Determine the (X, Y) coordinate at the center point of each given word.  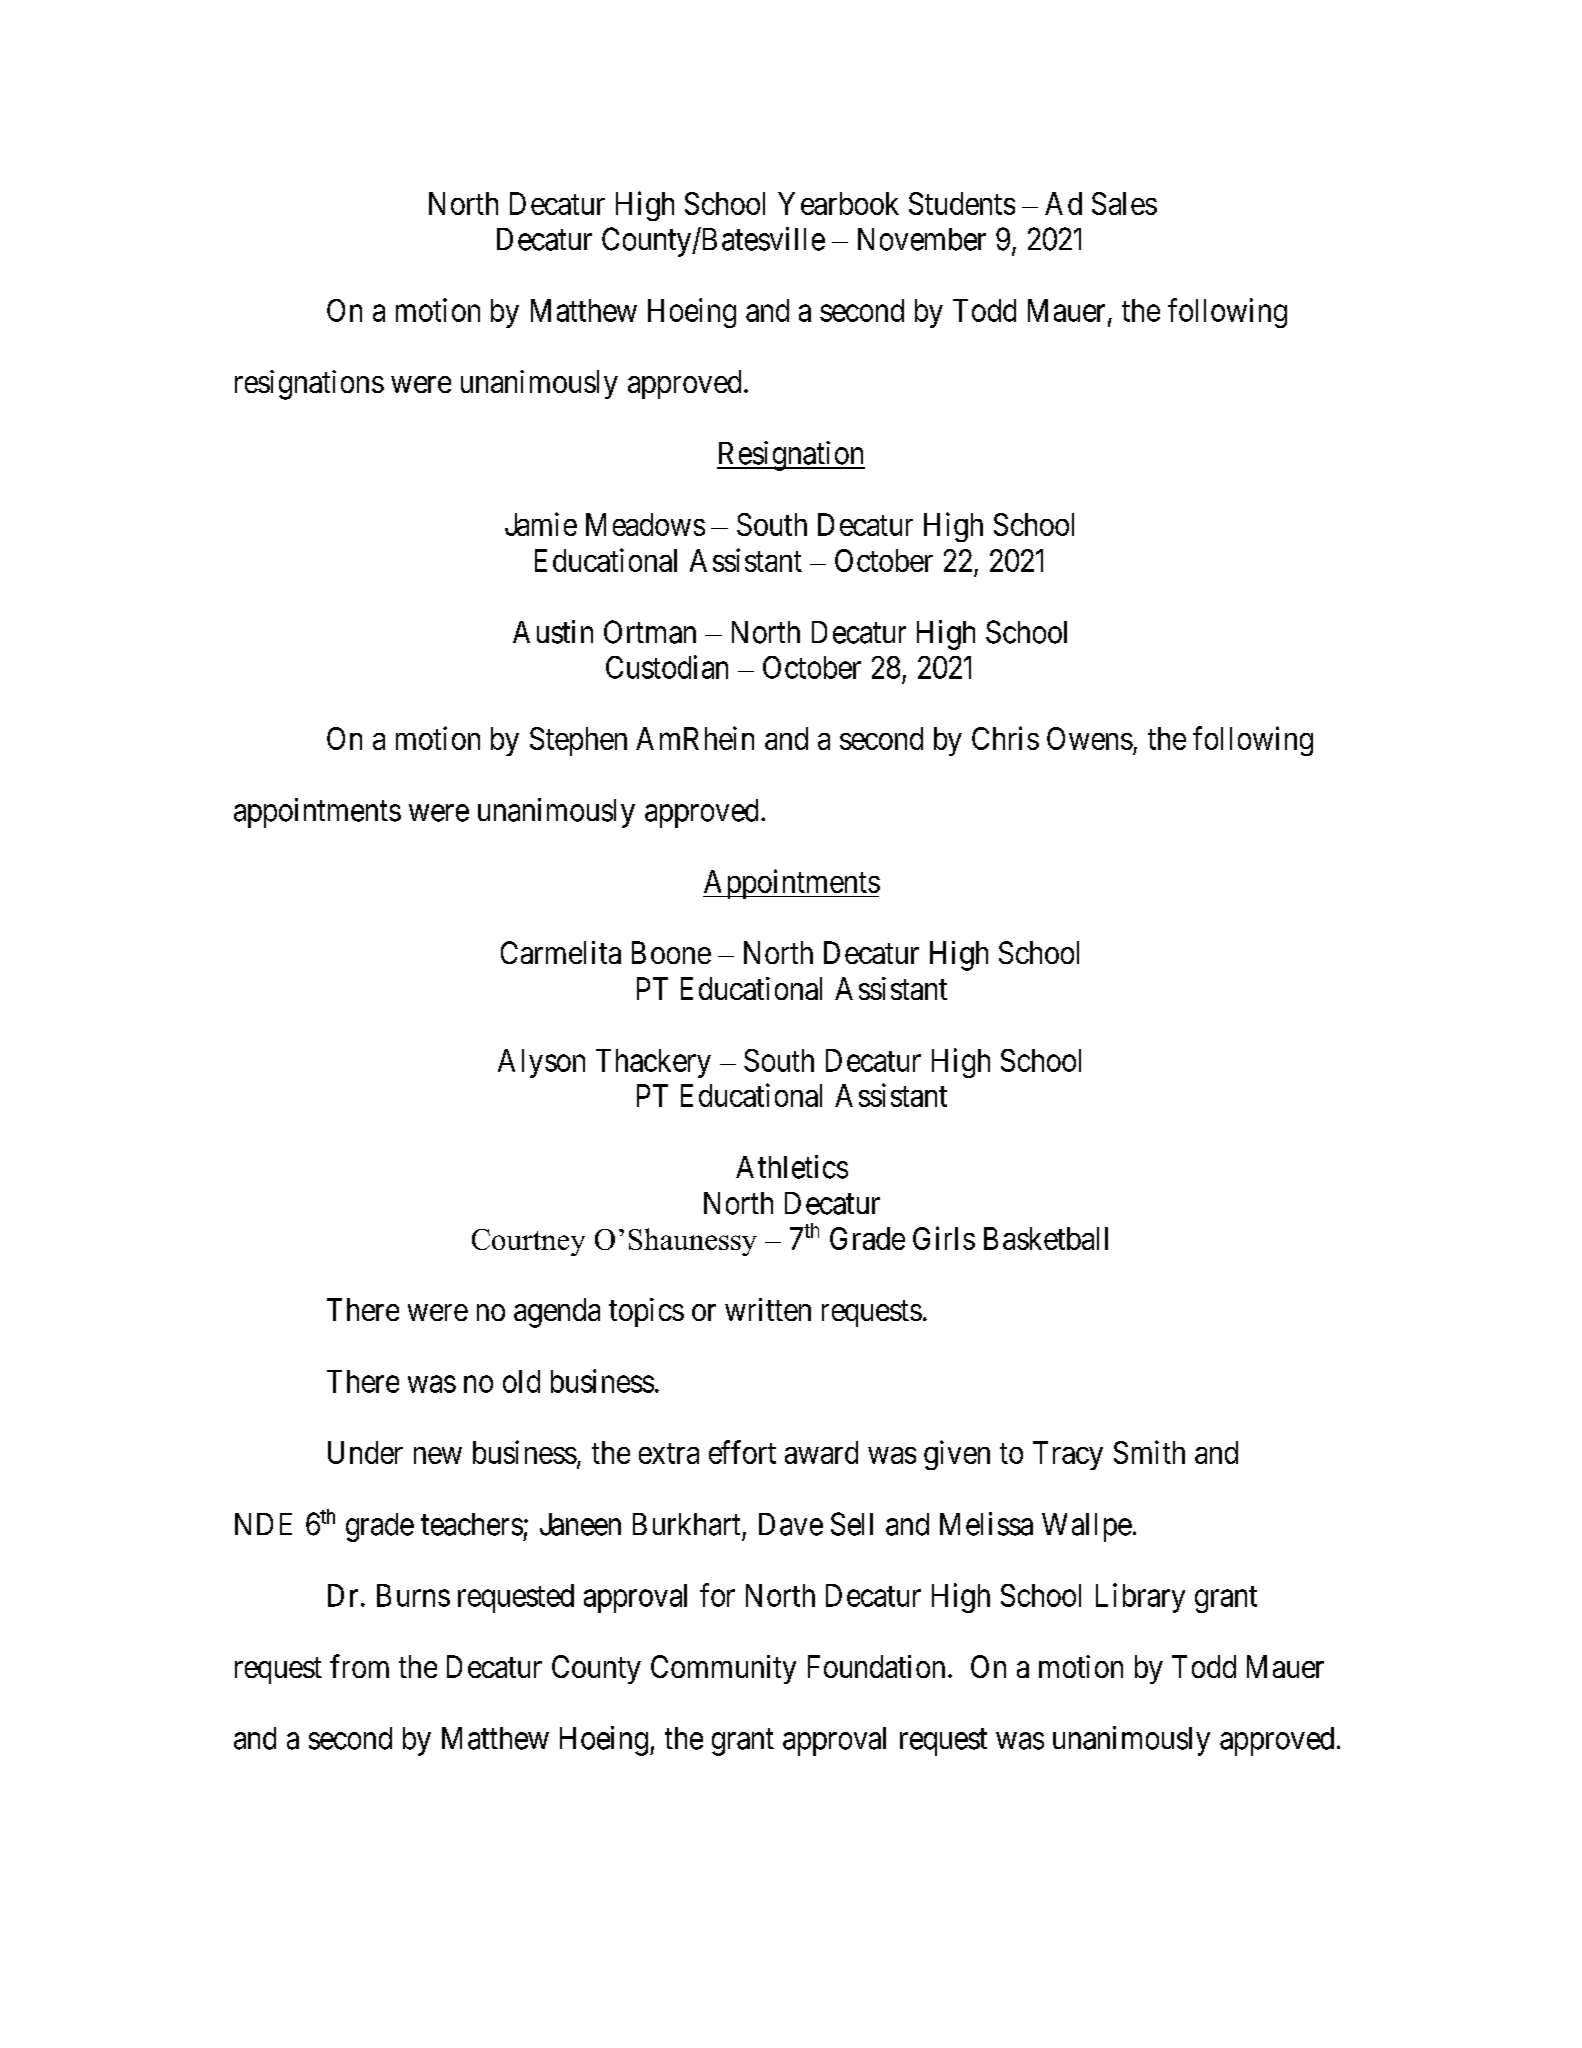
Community (723, 1669)
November (922, 239)
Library (1140, 1598)
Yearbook (838, 203)
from (359, 1666)
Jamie (541, 524)
